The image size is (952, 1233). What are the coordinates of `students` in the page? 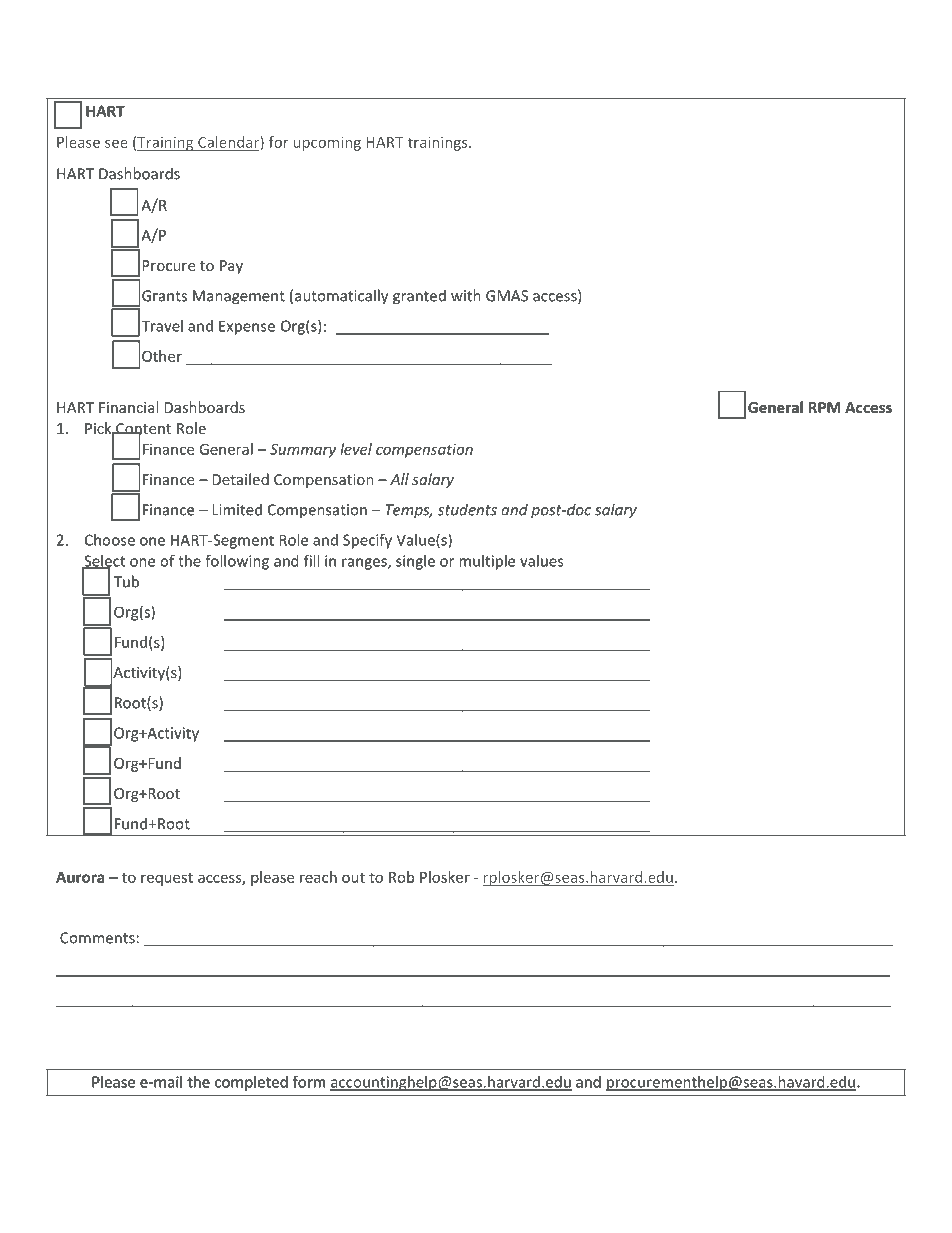 It's located at (467, 509).
